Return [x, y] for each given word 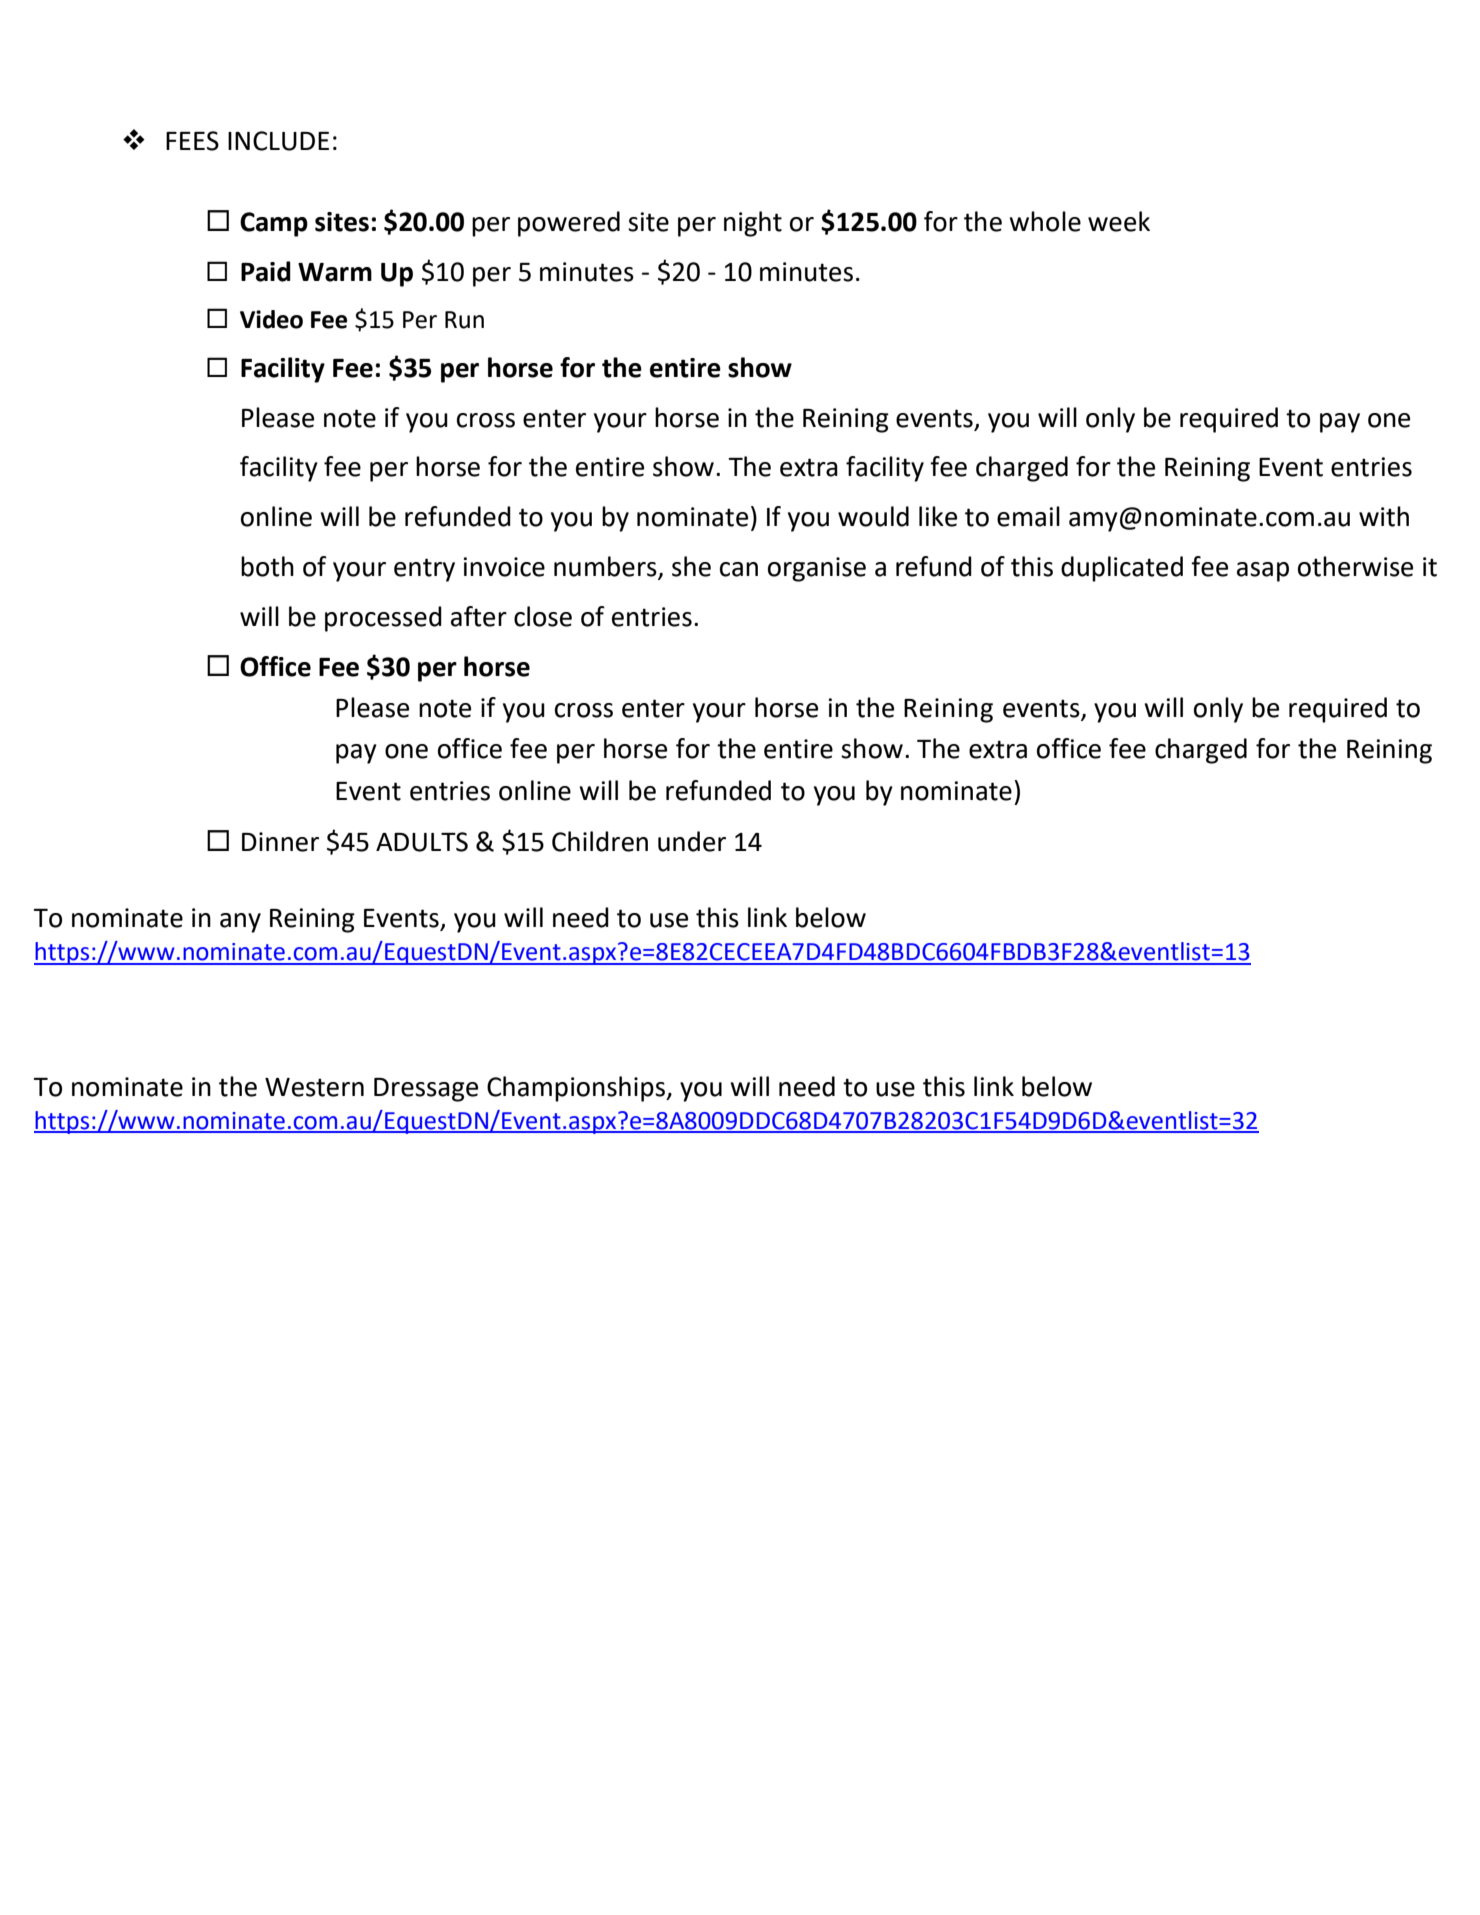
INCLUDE [278, 141]
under [692, 841]
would [873, 516]
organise [817, 569]
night [753, 224]
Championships [577, 1089]
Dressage [426, 1090]
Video [271, 319]
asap [1263, 572]
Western [314, 1087]
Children [600, 841]
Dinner [280, 842]
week [1119, 221]
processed [383, 619]
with [1384, 516]
